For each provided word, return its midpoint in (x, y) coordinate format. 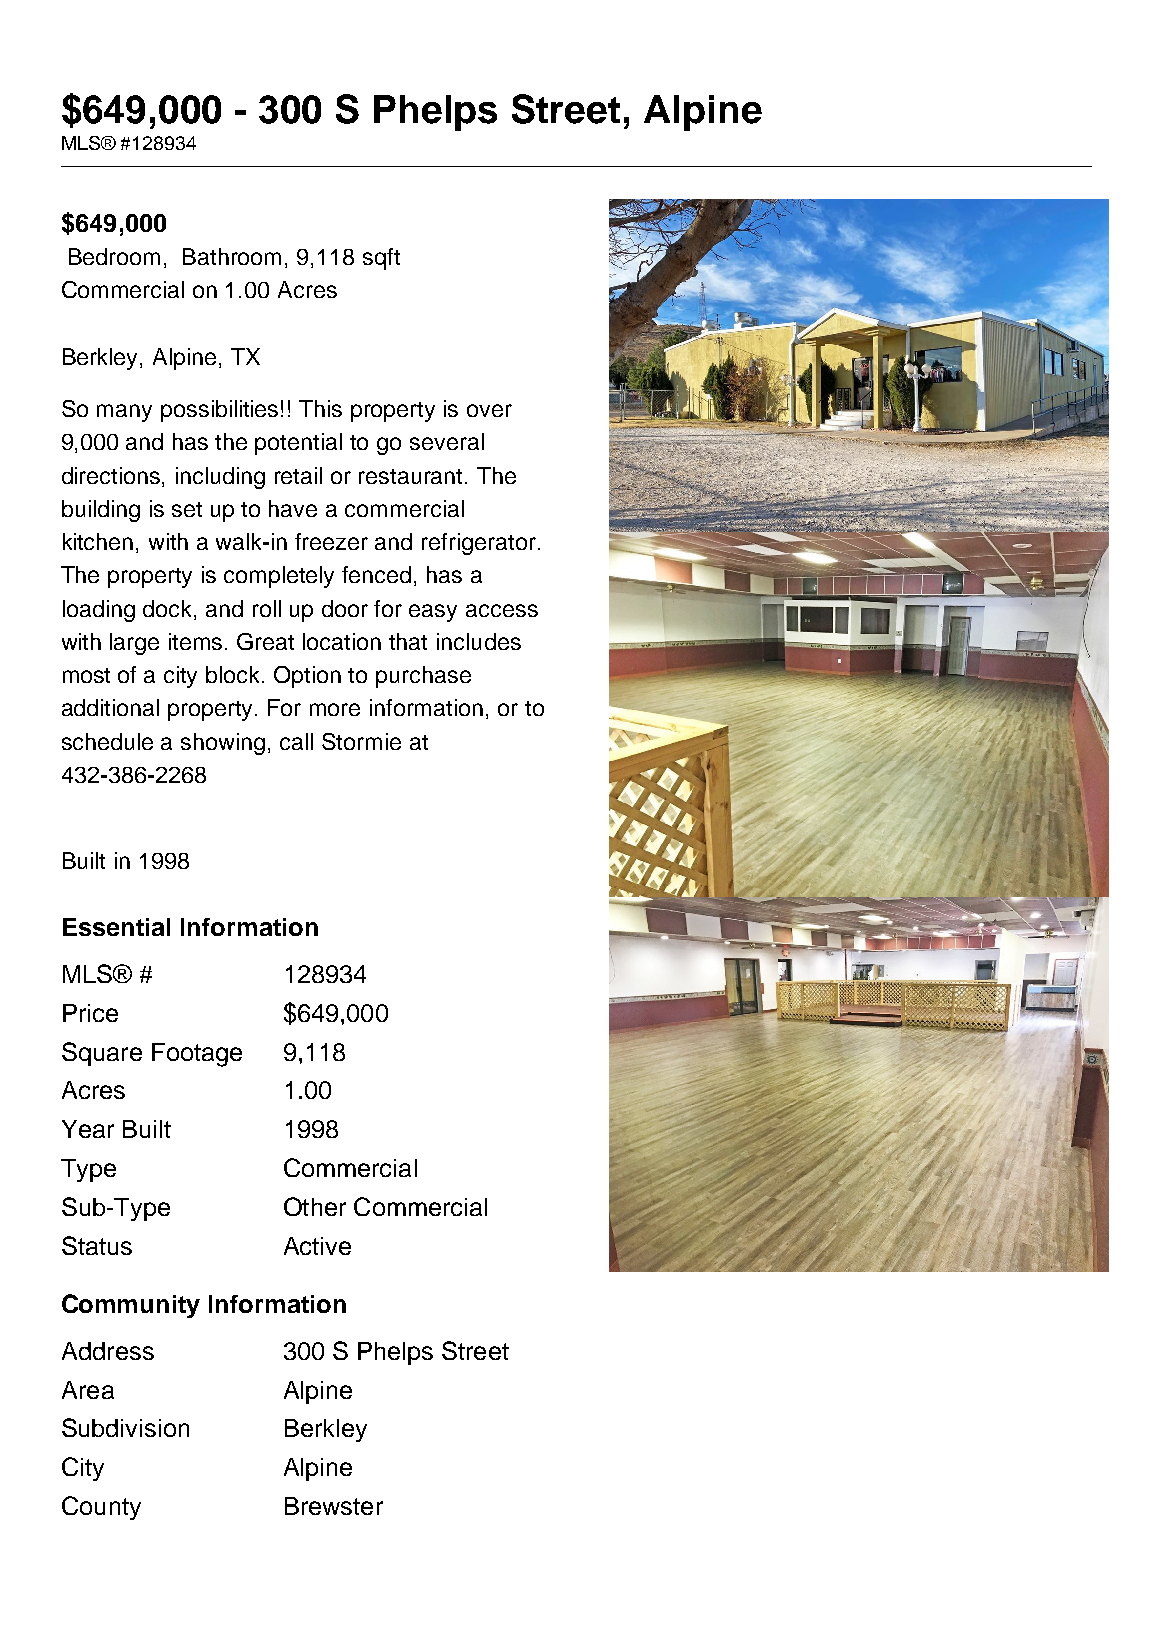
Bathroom (232, 256)
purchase (423, 677)
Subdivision (125, 1427)
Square (102, 1054)
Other (315, 1206)
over (489, 410)
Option (307, 677)
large (134, 644)
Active (317, 1246)
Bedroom (114, 256)
